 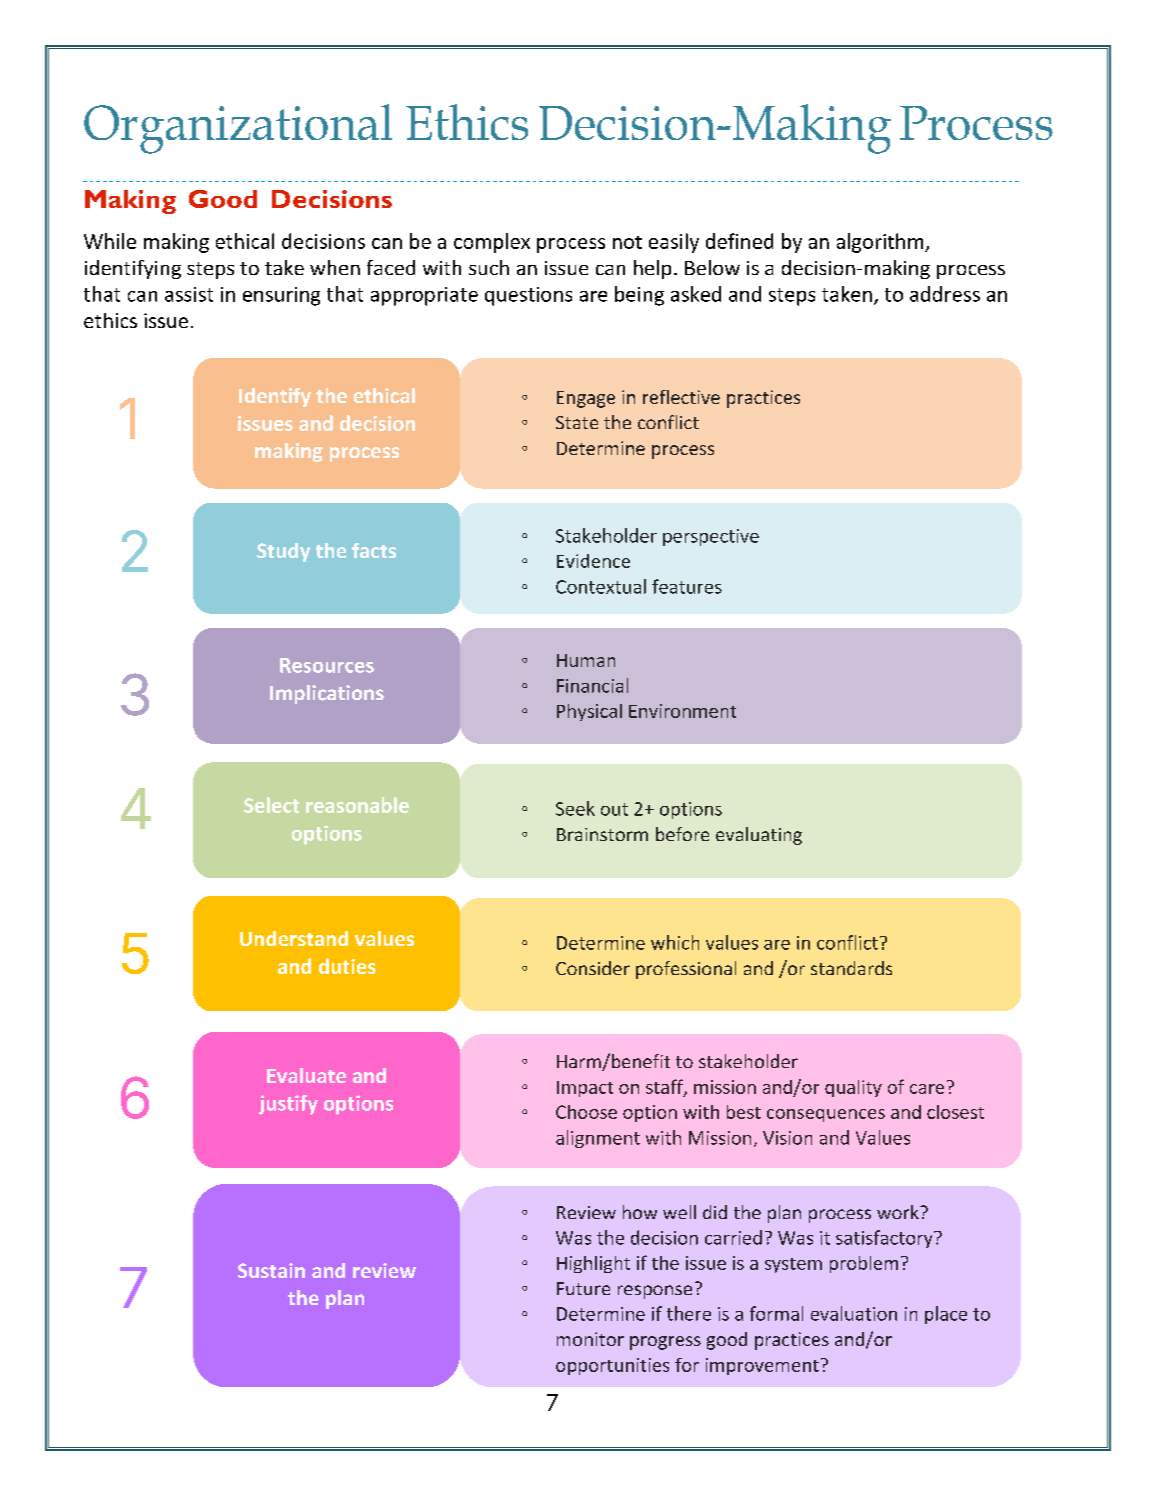 What do you see at coordinates (238, 129) in the page?
I see `Organizational` at bounding box center [238, 129].
